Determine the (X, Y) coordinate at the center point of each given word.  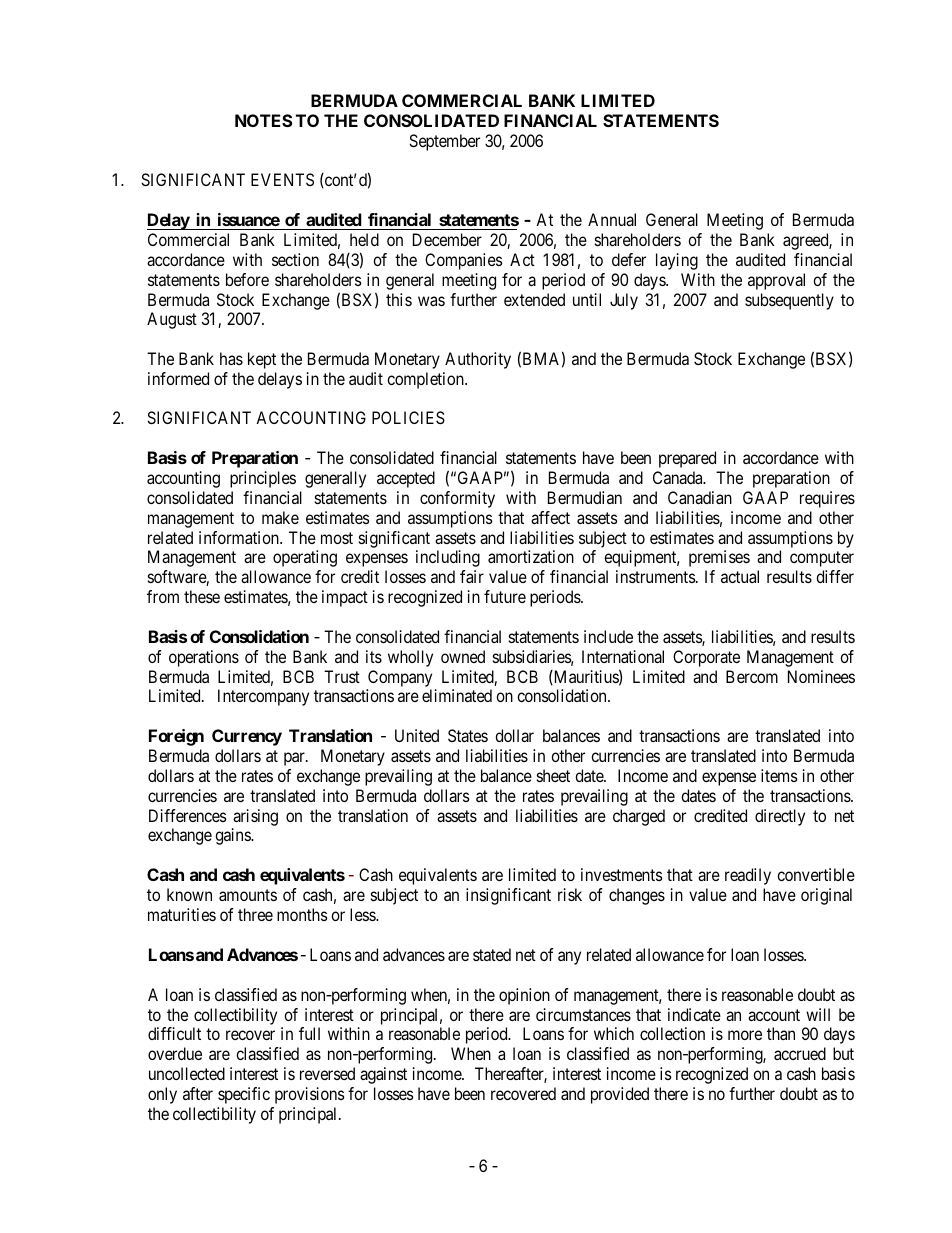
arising (255, 817)
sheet (553, 775)
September (444, 142)
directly (780, 817)
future (505, 596)
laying (677, 261)
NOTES (263, 120)
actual (740, 576)
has (231, 358)
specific (244, 1095)
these (202, 596)
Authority (478, 360)
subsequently (789, 301)
